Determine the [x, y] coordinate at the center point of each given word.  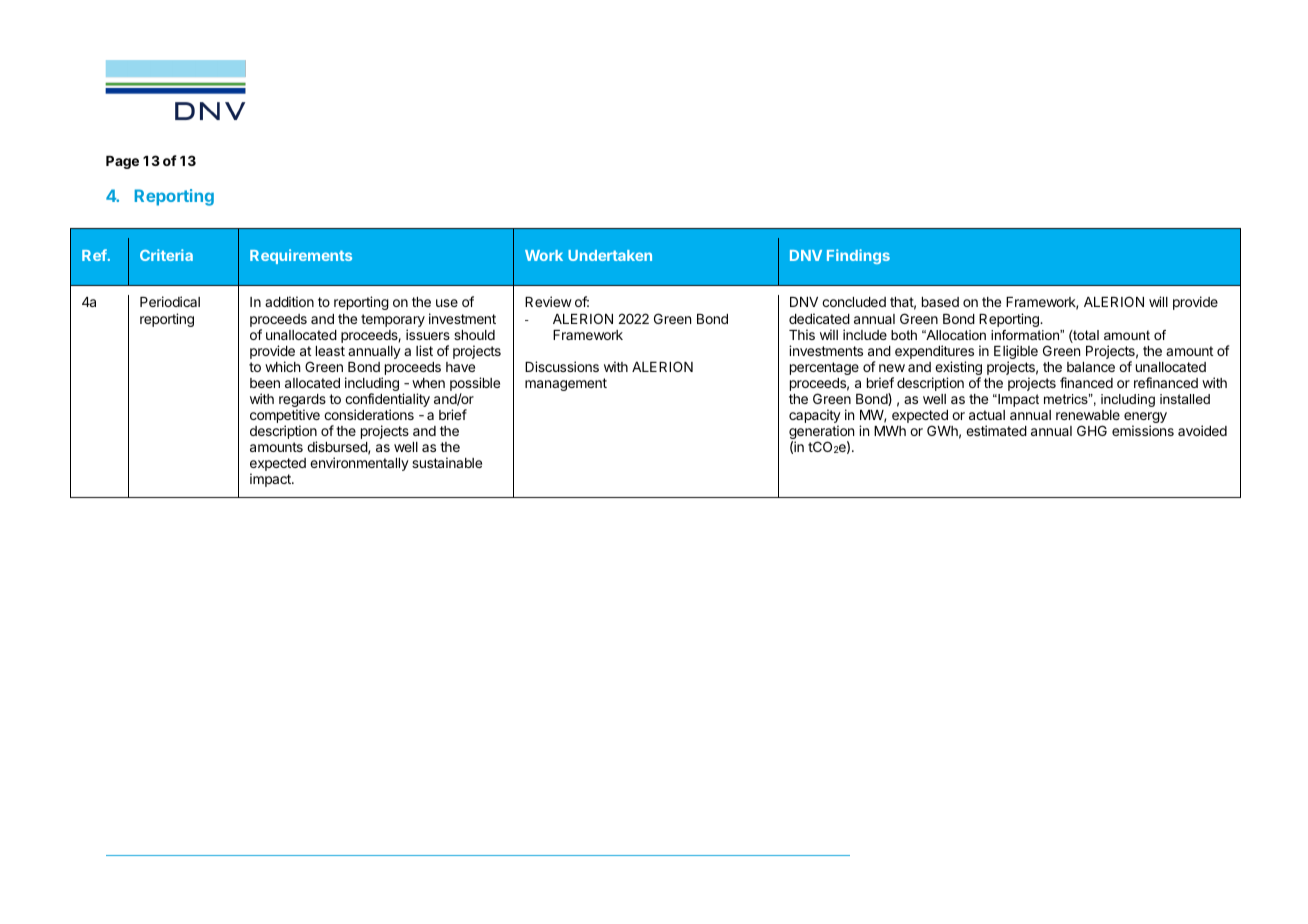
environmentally [359, 464]
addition [289, 301]
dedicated [819, 318]
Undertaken [610, 255]
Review [548, 301]
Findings [858, 256]
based [940, 302]
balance [1091, 367]
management [566, 384]
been [265, 383]
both [904, 335]
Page [122, 162]
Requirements [301, 256]
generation [821, 433]
